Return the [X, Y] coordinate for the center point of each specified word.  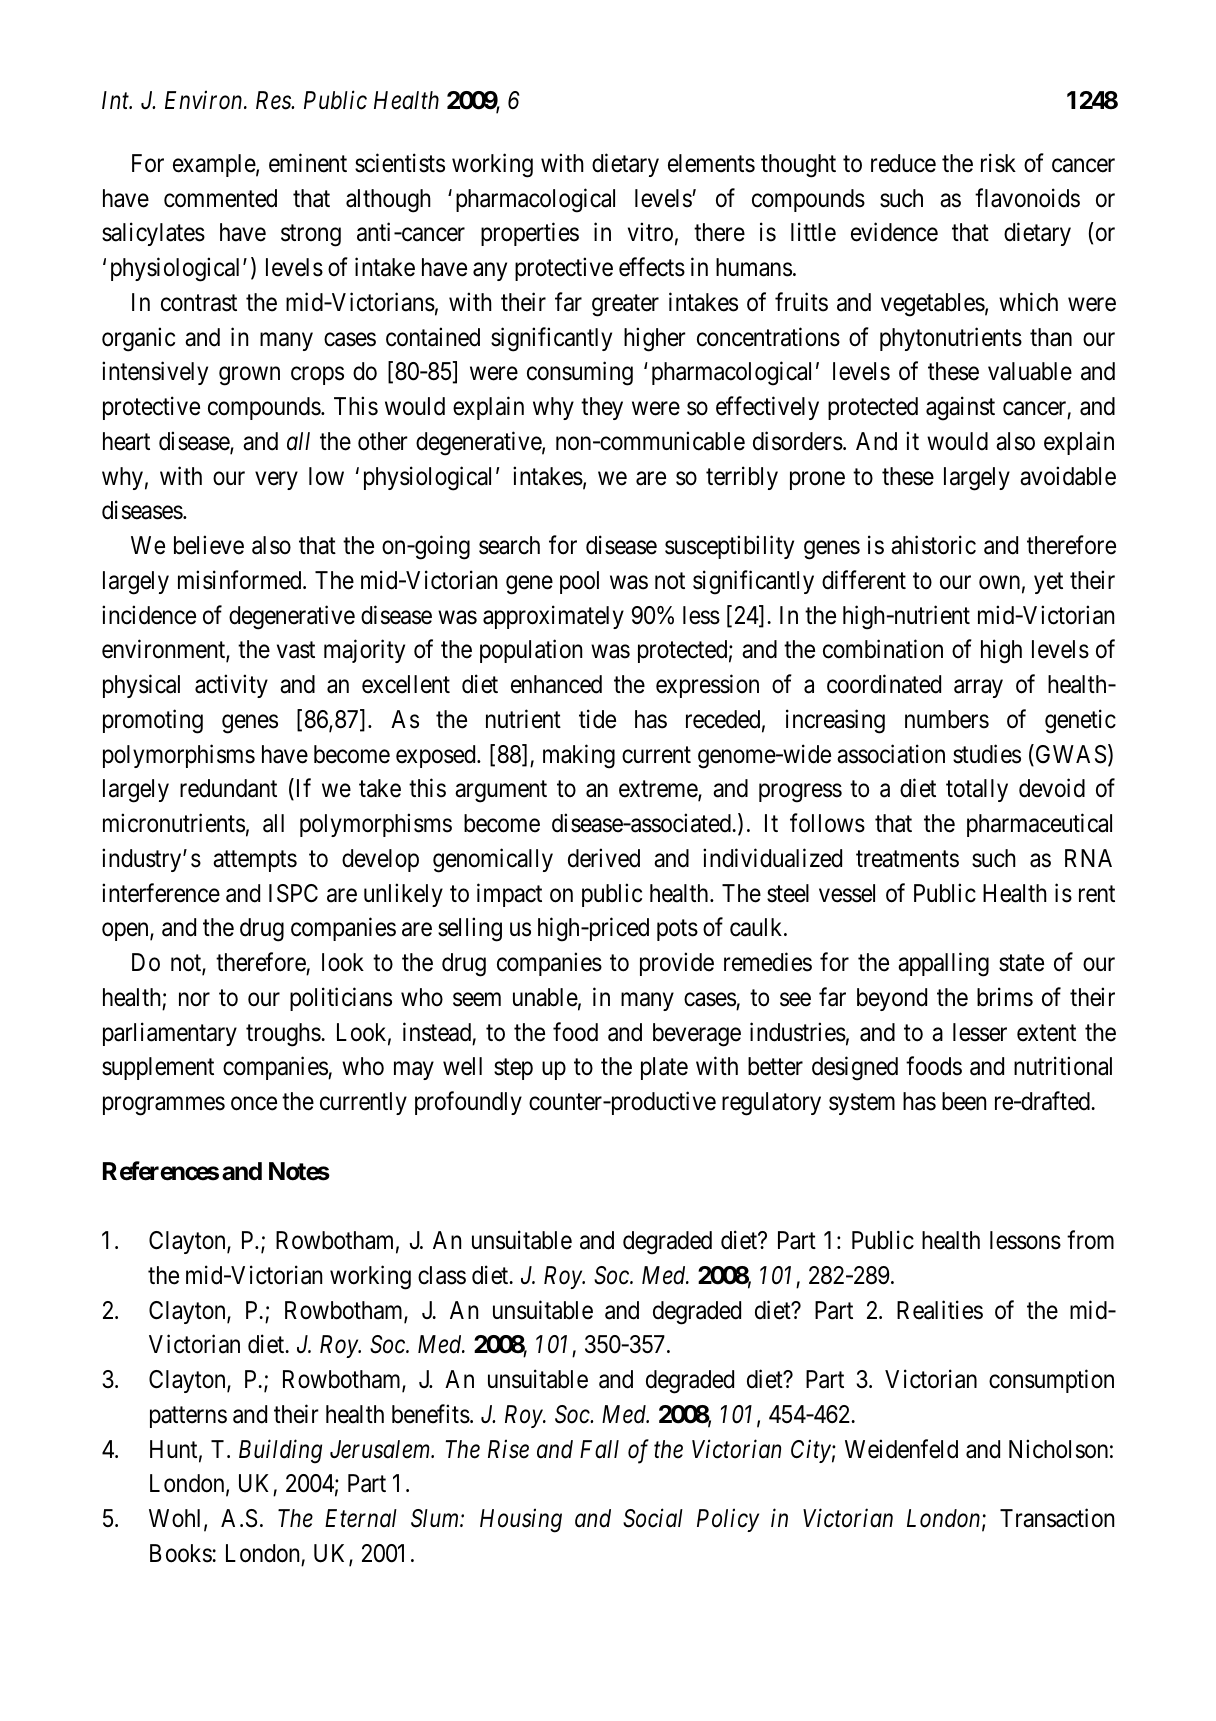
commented [220, 198]
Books [181, 1553]
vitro [650, 232]
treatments [907, 859]
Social [653, 1518]
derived [604, 858]
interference [161, 893]
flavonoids [1027, 198]
